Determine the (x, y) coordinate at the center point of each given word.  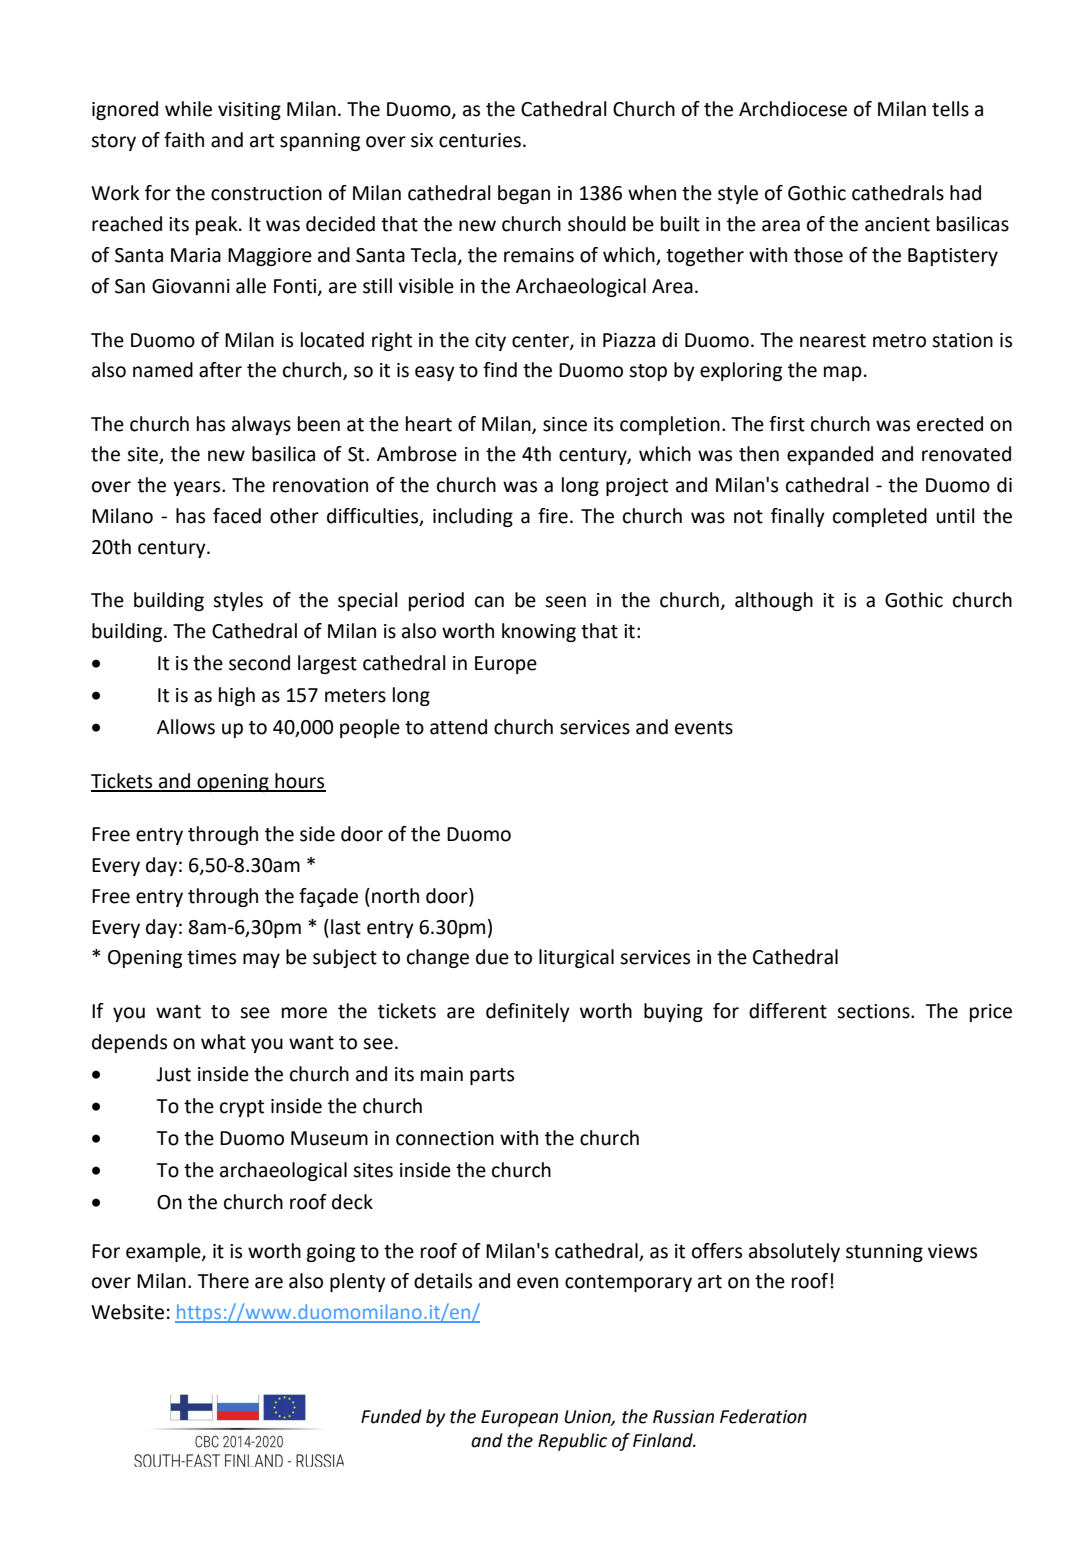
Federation (763, 1416)
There (223, 1281)
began (524, 194)
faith (184, 140)
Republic (572, 1442)
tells (950, 109)
